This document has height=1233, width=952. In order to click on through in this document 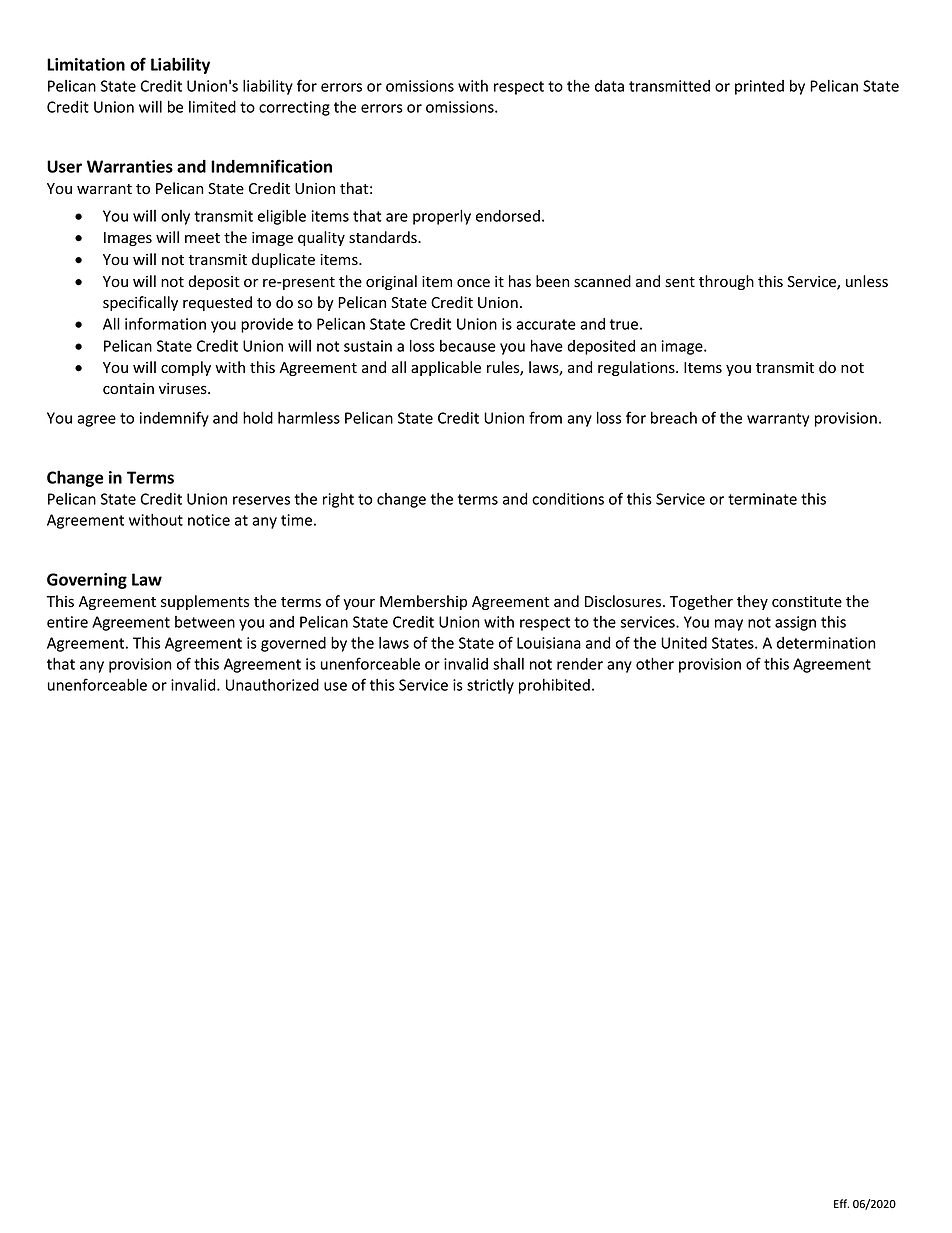, I will do `click(726, 282)`.
